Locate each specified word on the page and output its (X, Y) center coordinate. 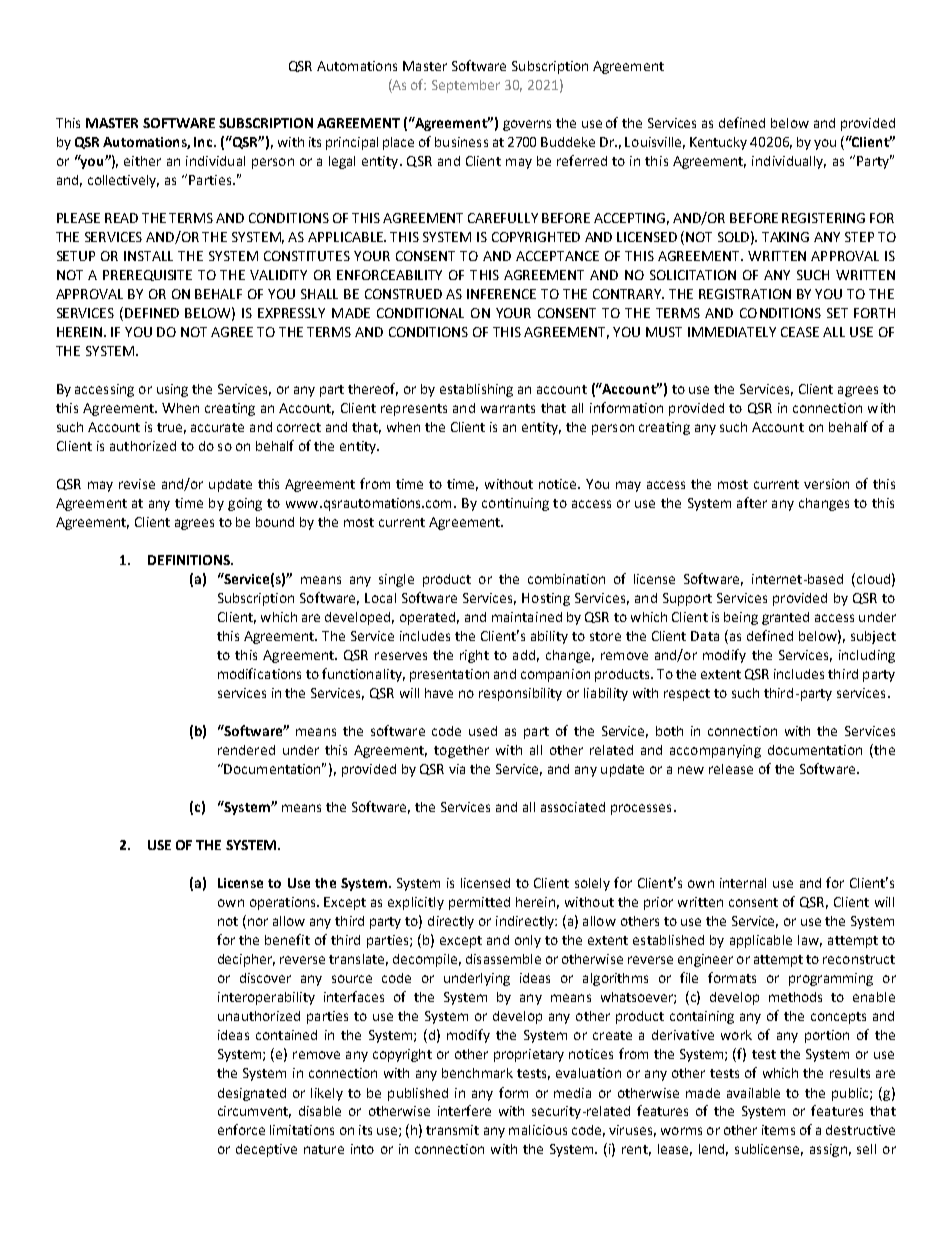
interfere (464, 1110)
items (778, 1130)
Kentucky (718, 143)
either (142, 161)
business (461, 142)
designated (252, 1094)
